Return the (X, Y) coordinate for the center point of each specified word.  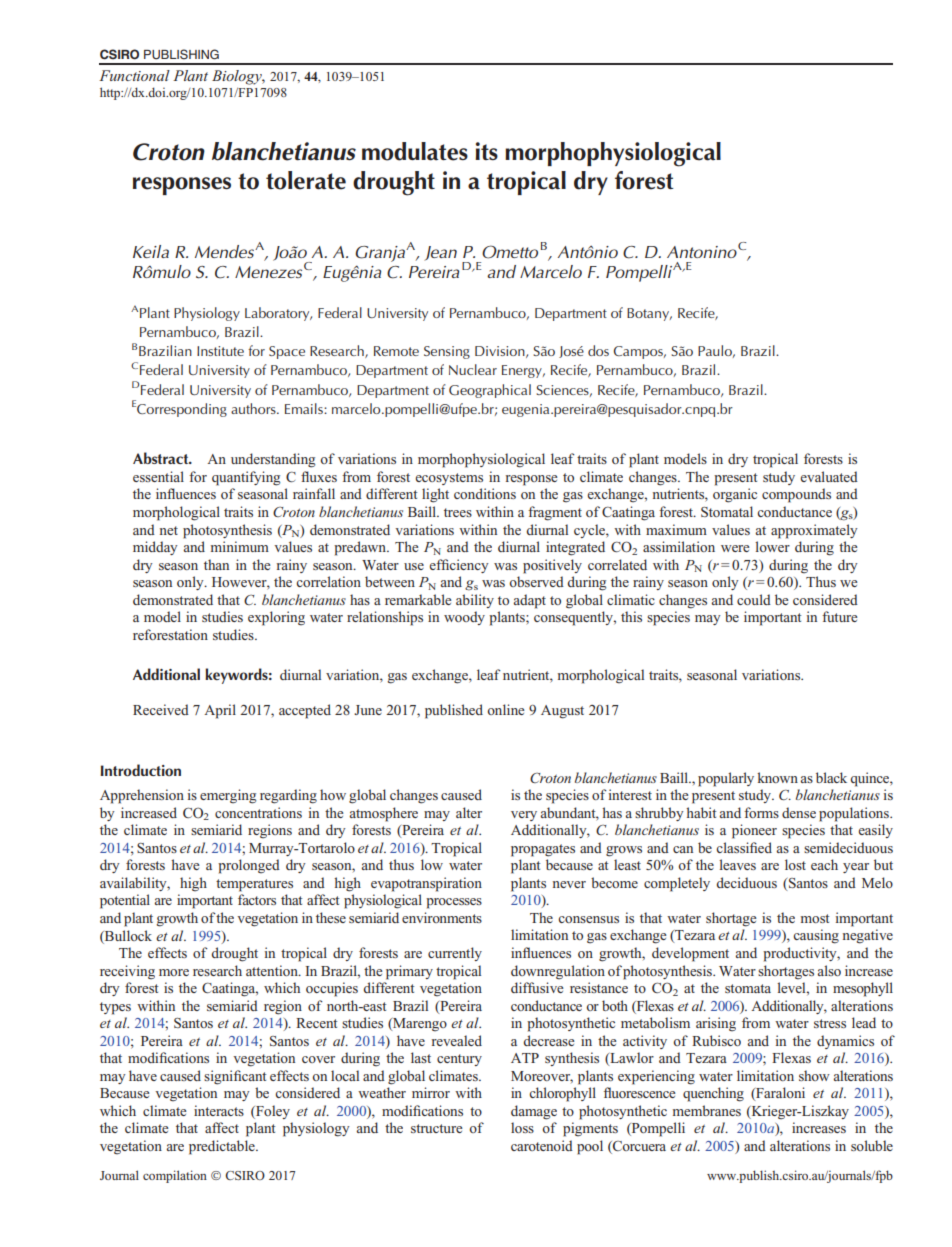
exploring (276, 618)
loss (522, 1127)
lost (795, 864)
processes (454, 903)
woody (464, 618)
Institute (220, 351)
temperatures (254, 885)
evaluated (829, 476)
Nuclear (473, 369)
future (840, 616)
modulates (415, 151)
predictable (223, 1147)
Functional (134, 75)
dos (598, 350)
